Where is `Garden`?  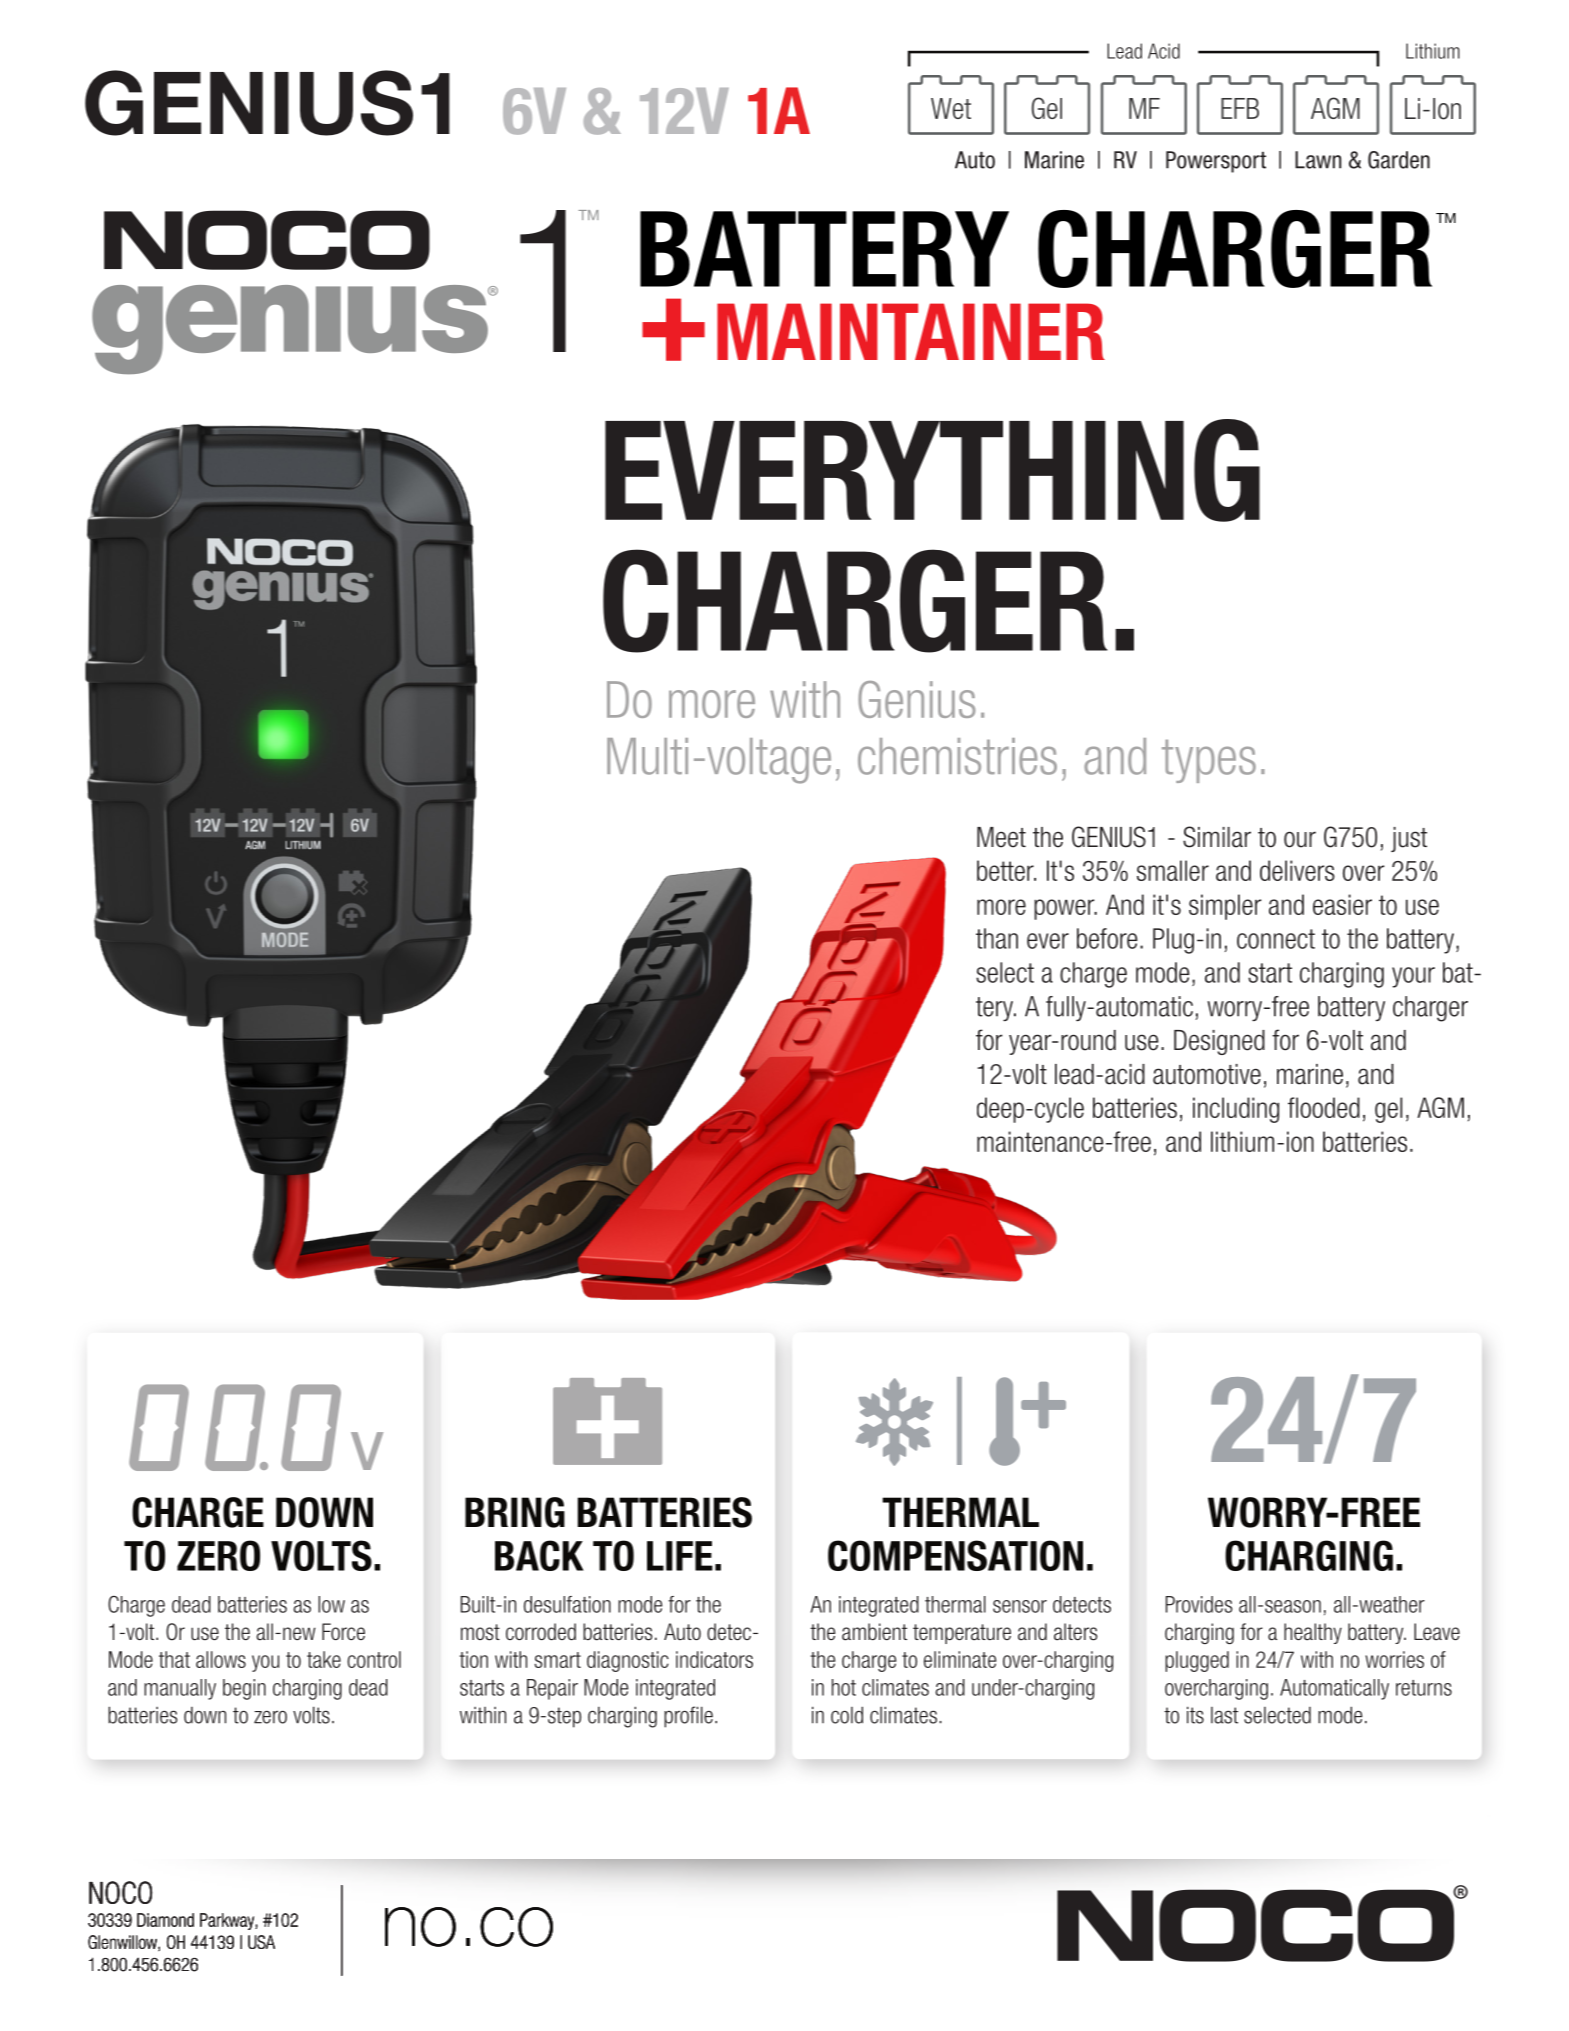 Garden is located at coordinates (1399, 160).
